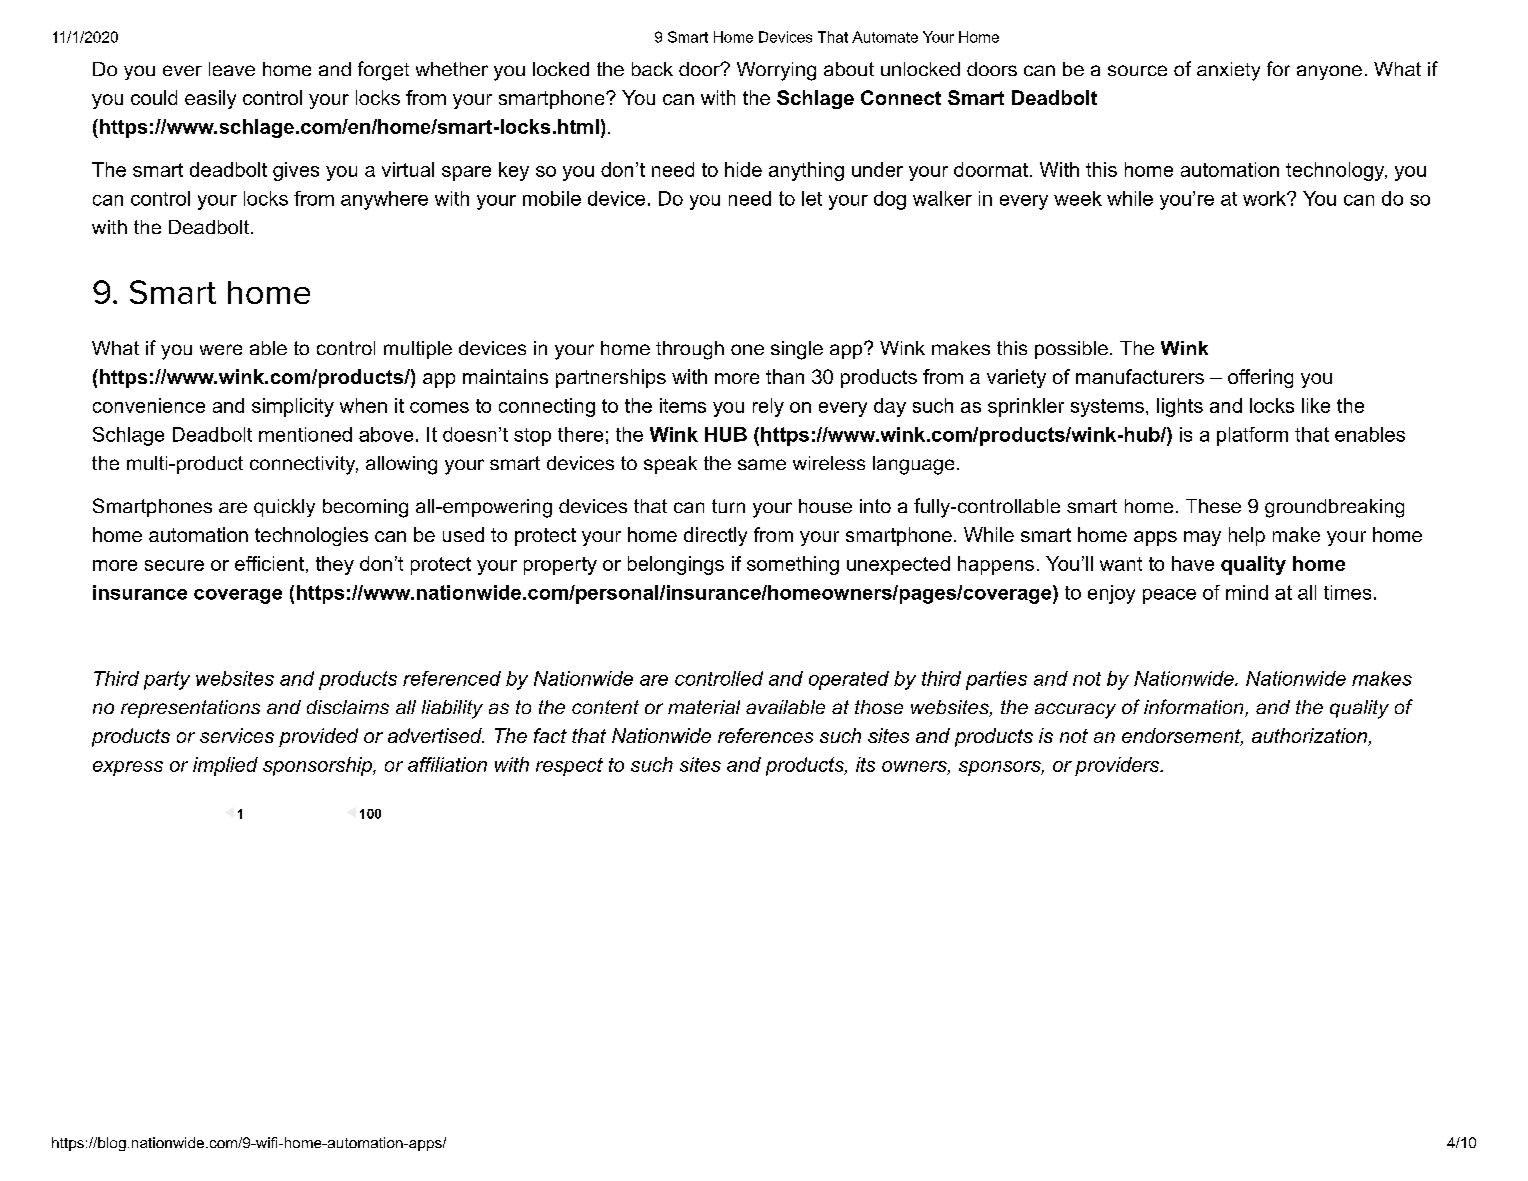  Describe the element at coordinates (237, 735) in the screenshot. I see `services` at that location.
